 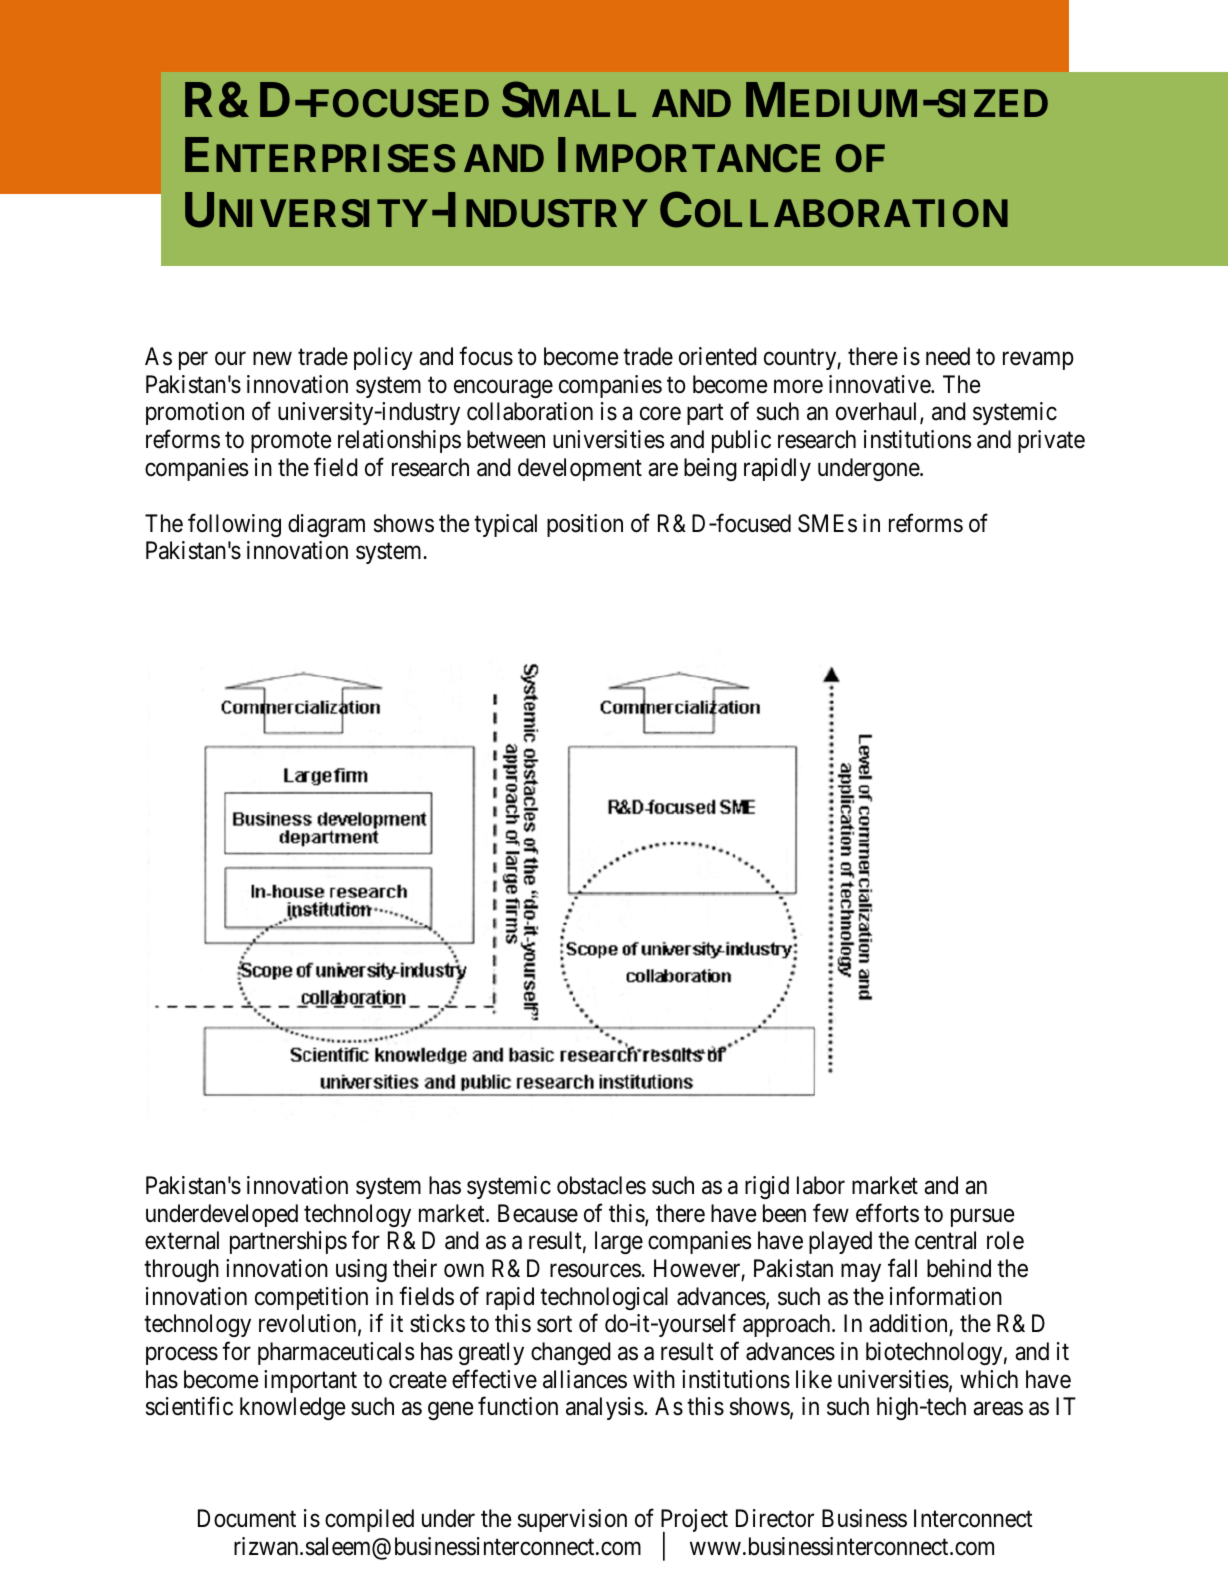 What do you see at coordinates (247, 1518) in the screenshot?
I see `Document` at bounding box center [247, 1518].
